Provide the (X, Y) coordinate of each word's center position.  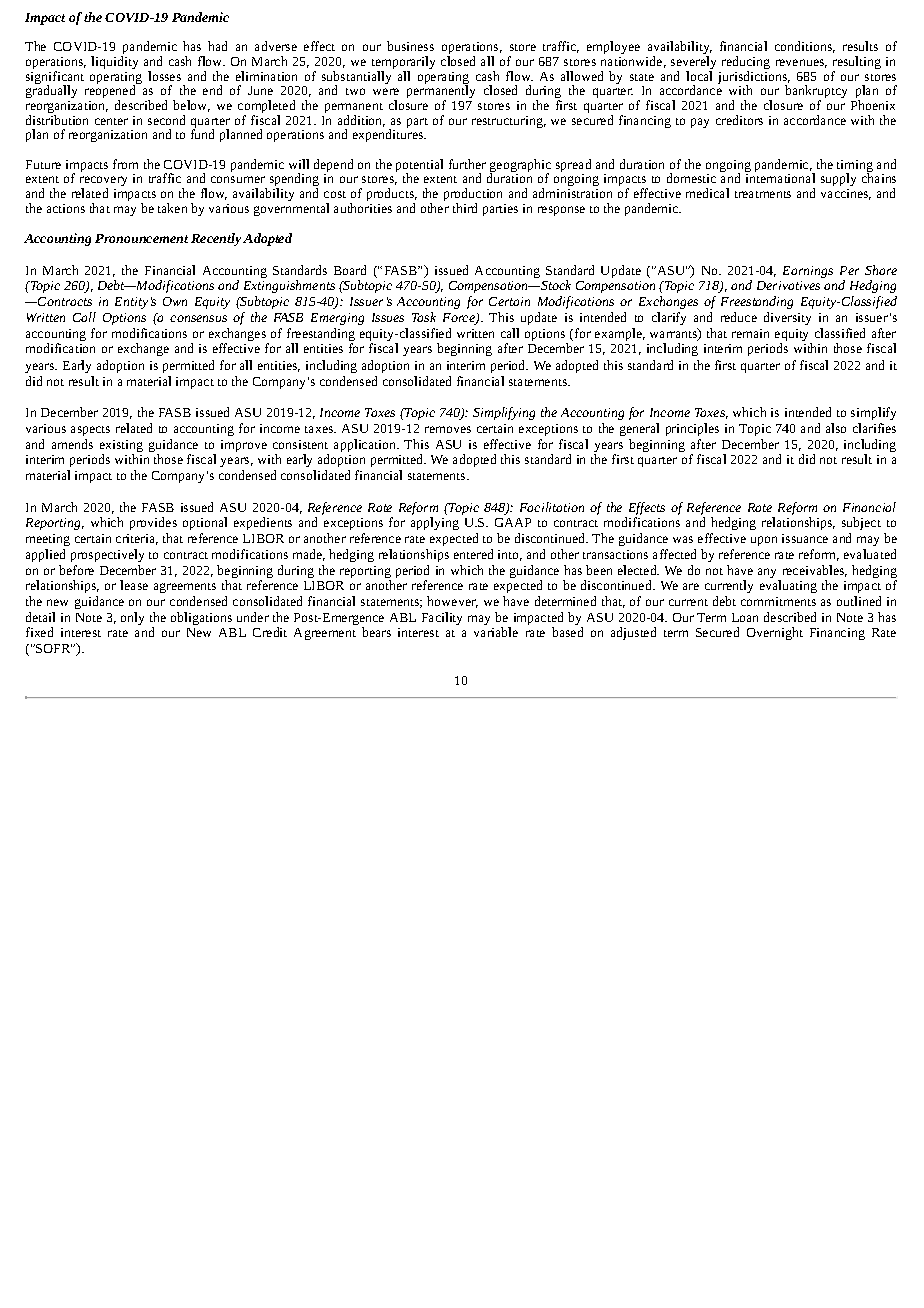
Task (424, 317)
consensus (198, 318)
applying (435, 523)
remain (750, 333)
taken (172, 208)
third (465, 208)
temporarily (403, 64)
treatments (763, 194)
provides (153, 523)
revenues (801, 63)
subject (861, 523)
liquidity (114, 62)
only (132, 618)
